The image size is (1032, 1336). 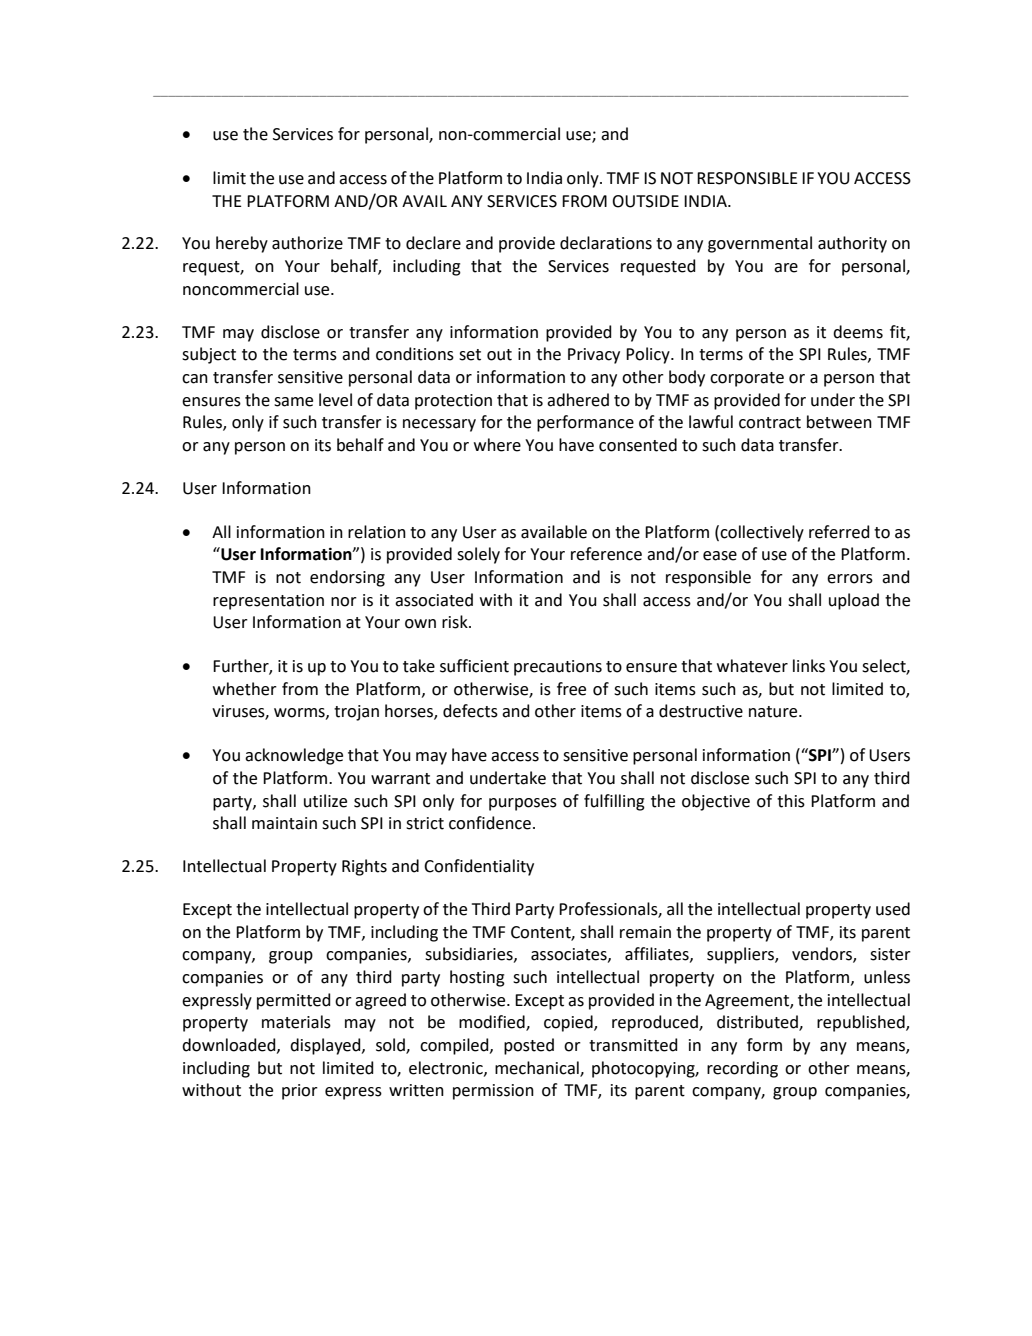 What do you see at coordinates (839, 422) in the page?
I see `between` at bounding box center [839, 422].
